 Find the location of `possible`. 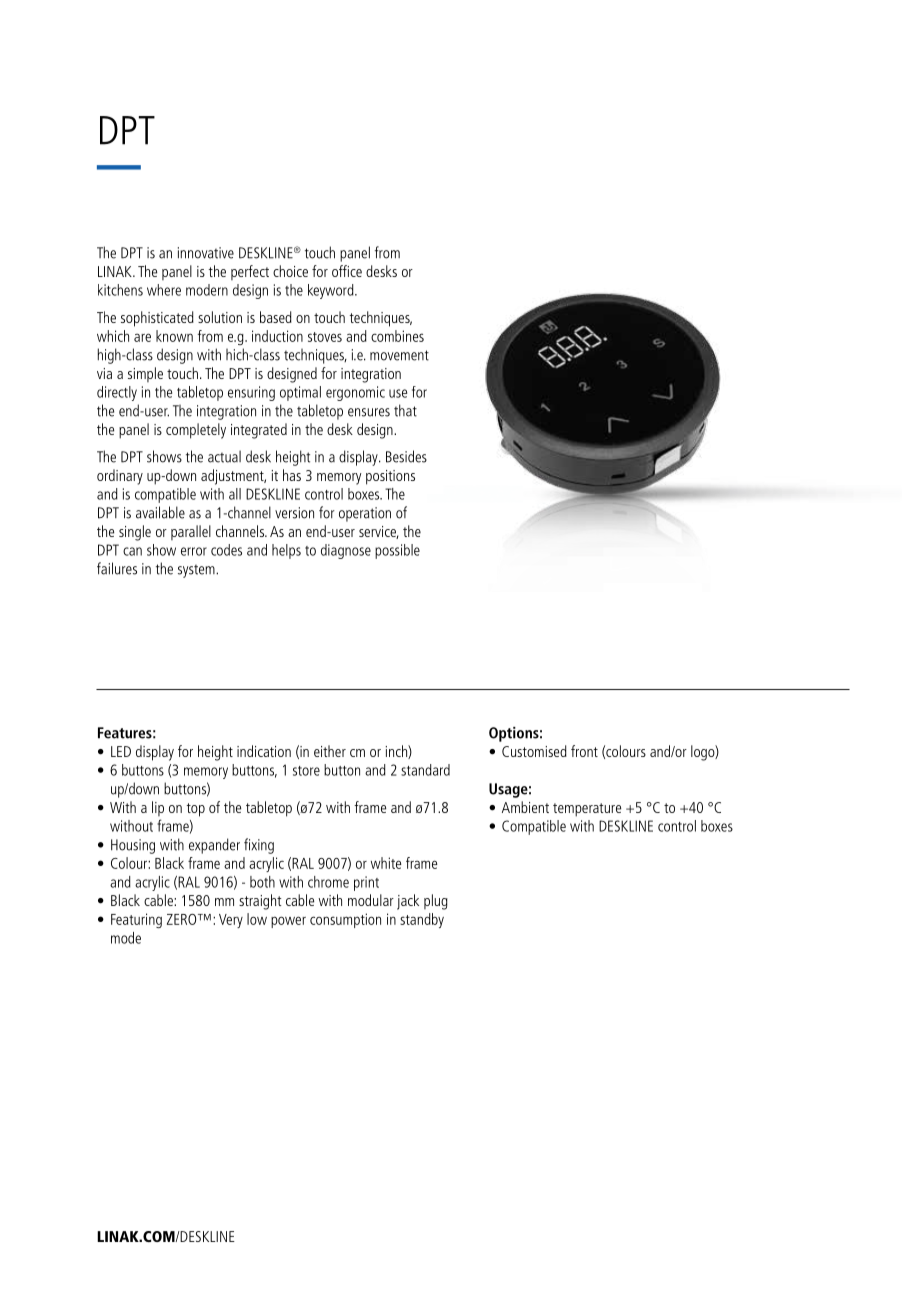

possible is located at coordinates (397, 551).
